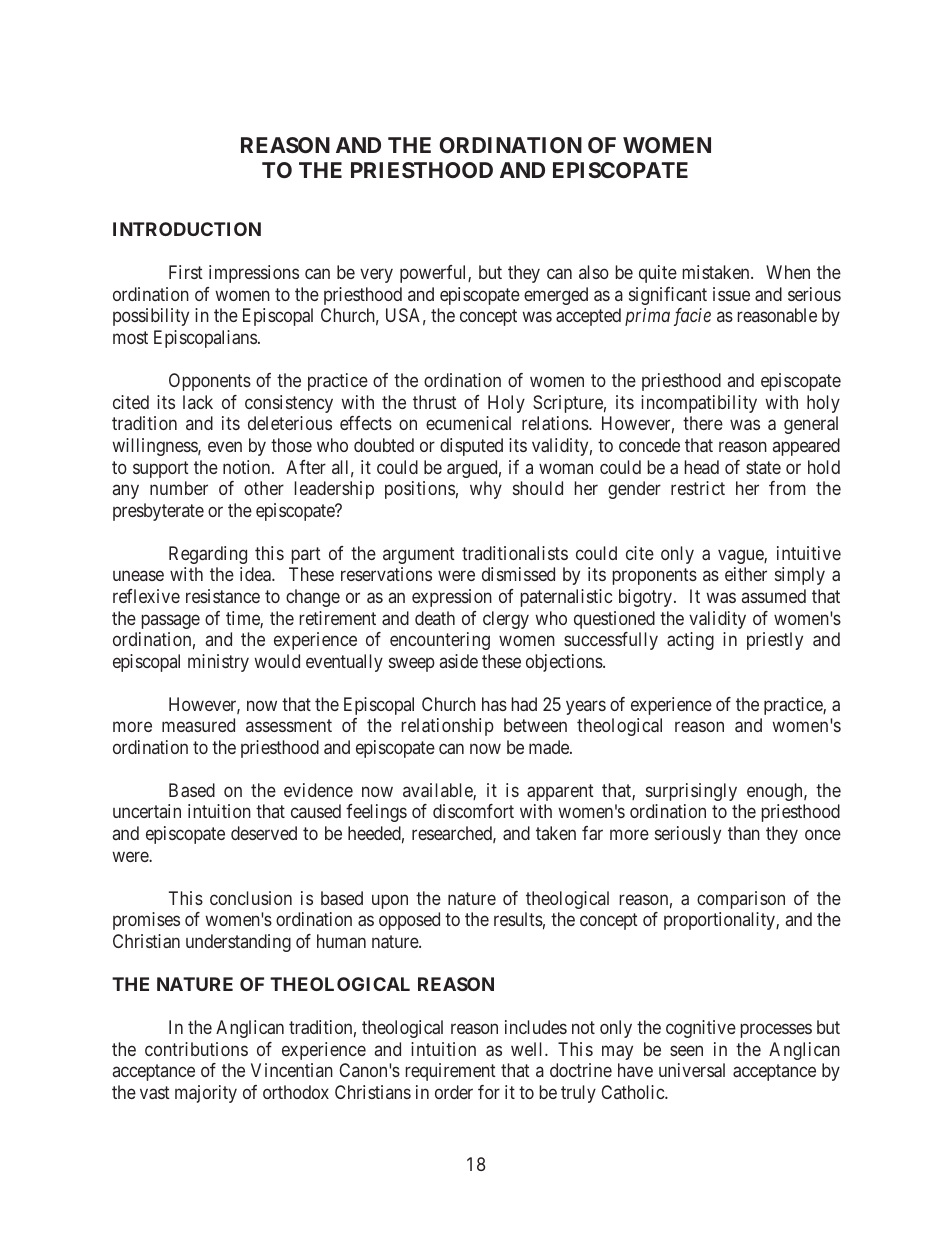 This screenshot has height=1233, width=952. Describe the element at coordinates (451, 1072) in the screenshot. I see `requirement` at that location.
